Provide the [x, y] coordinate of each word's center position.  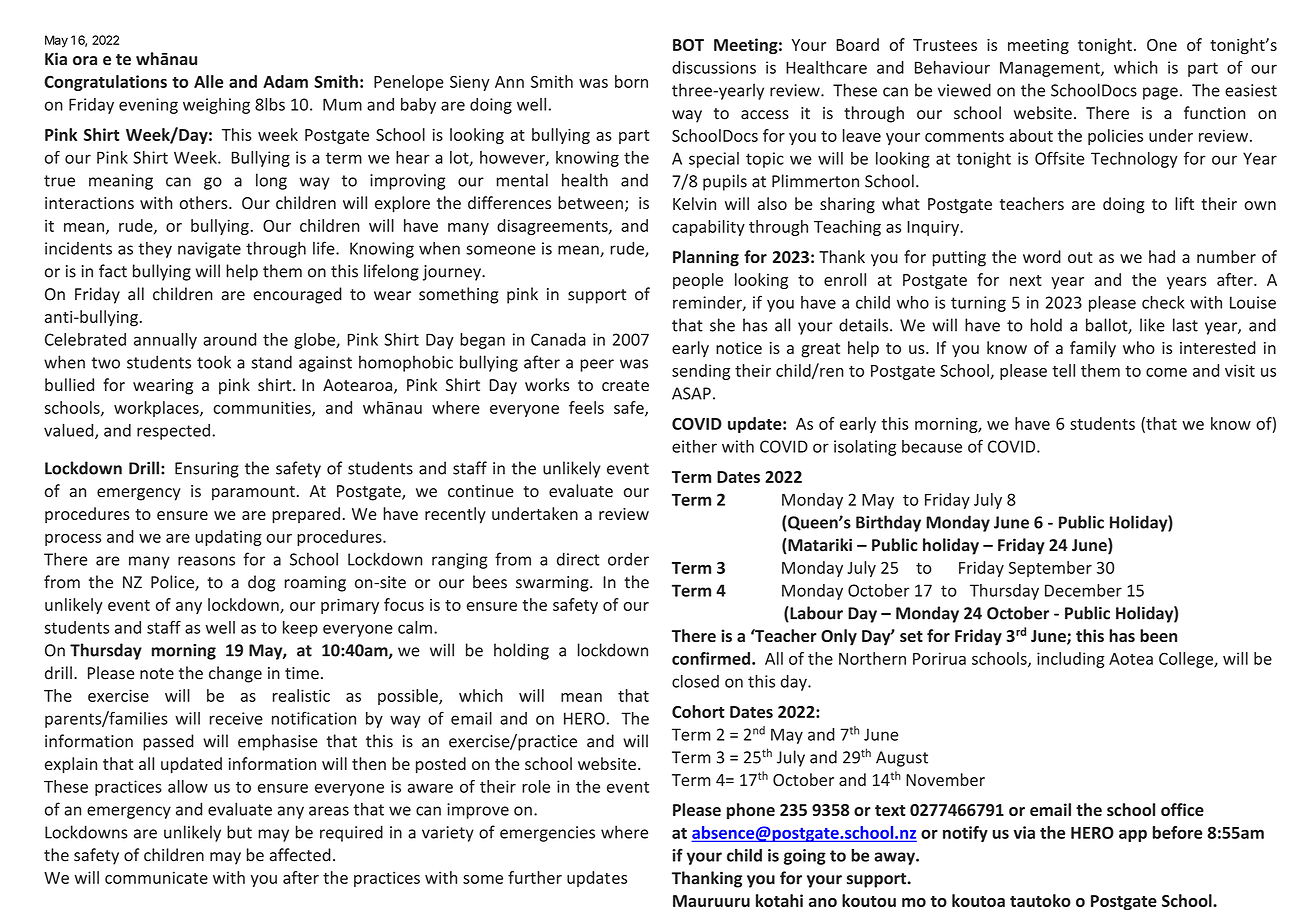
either [694, 446]
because [932, 446]
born [631, 81]
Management [1051, 69]
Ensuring [207, 470]
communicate [156, 877]
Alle [209, 81]
